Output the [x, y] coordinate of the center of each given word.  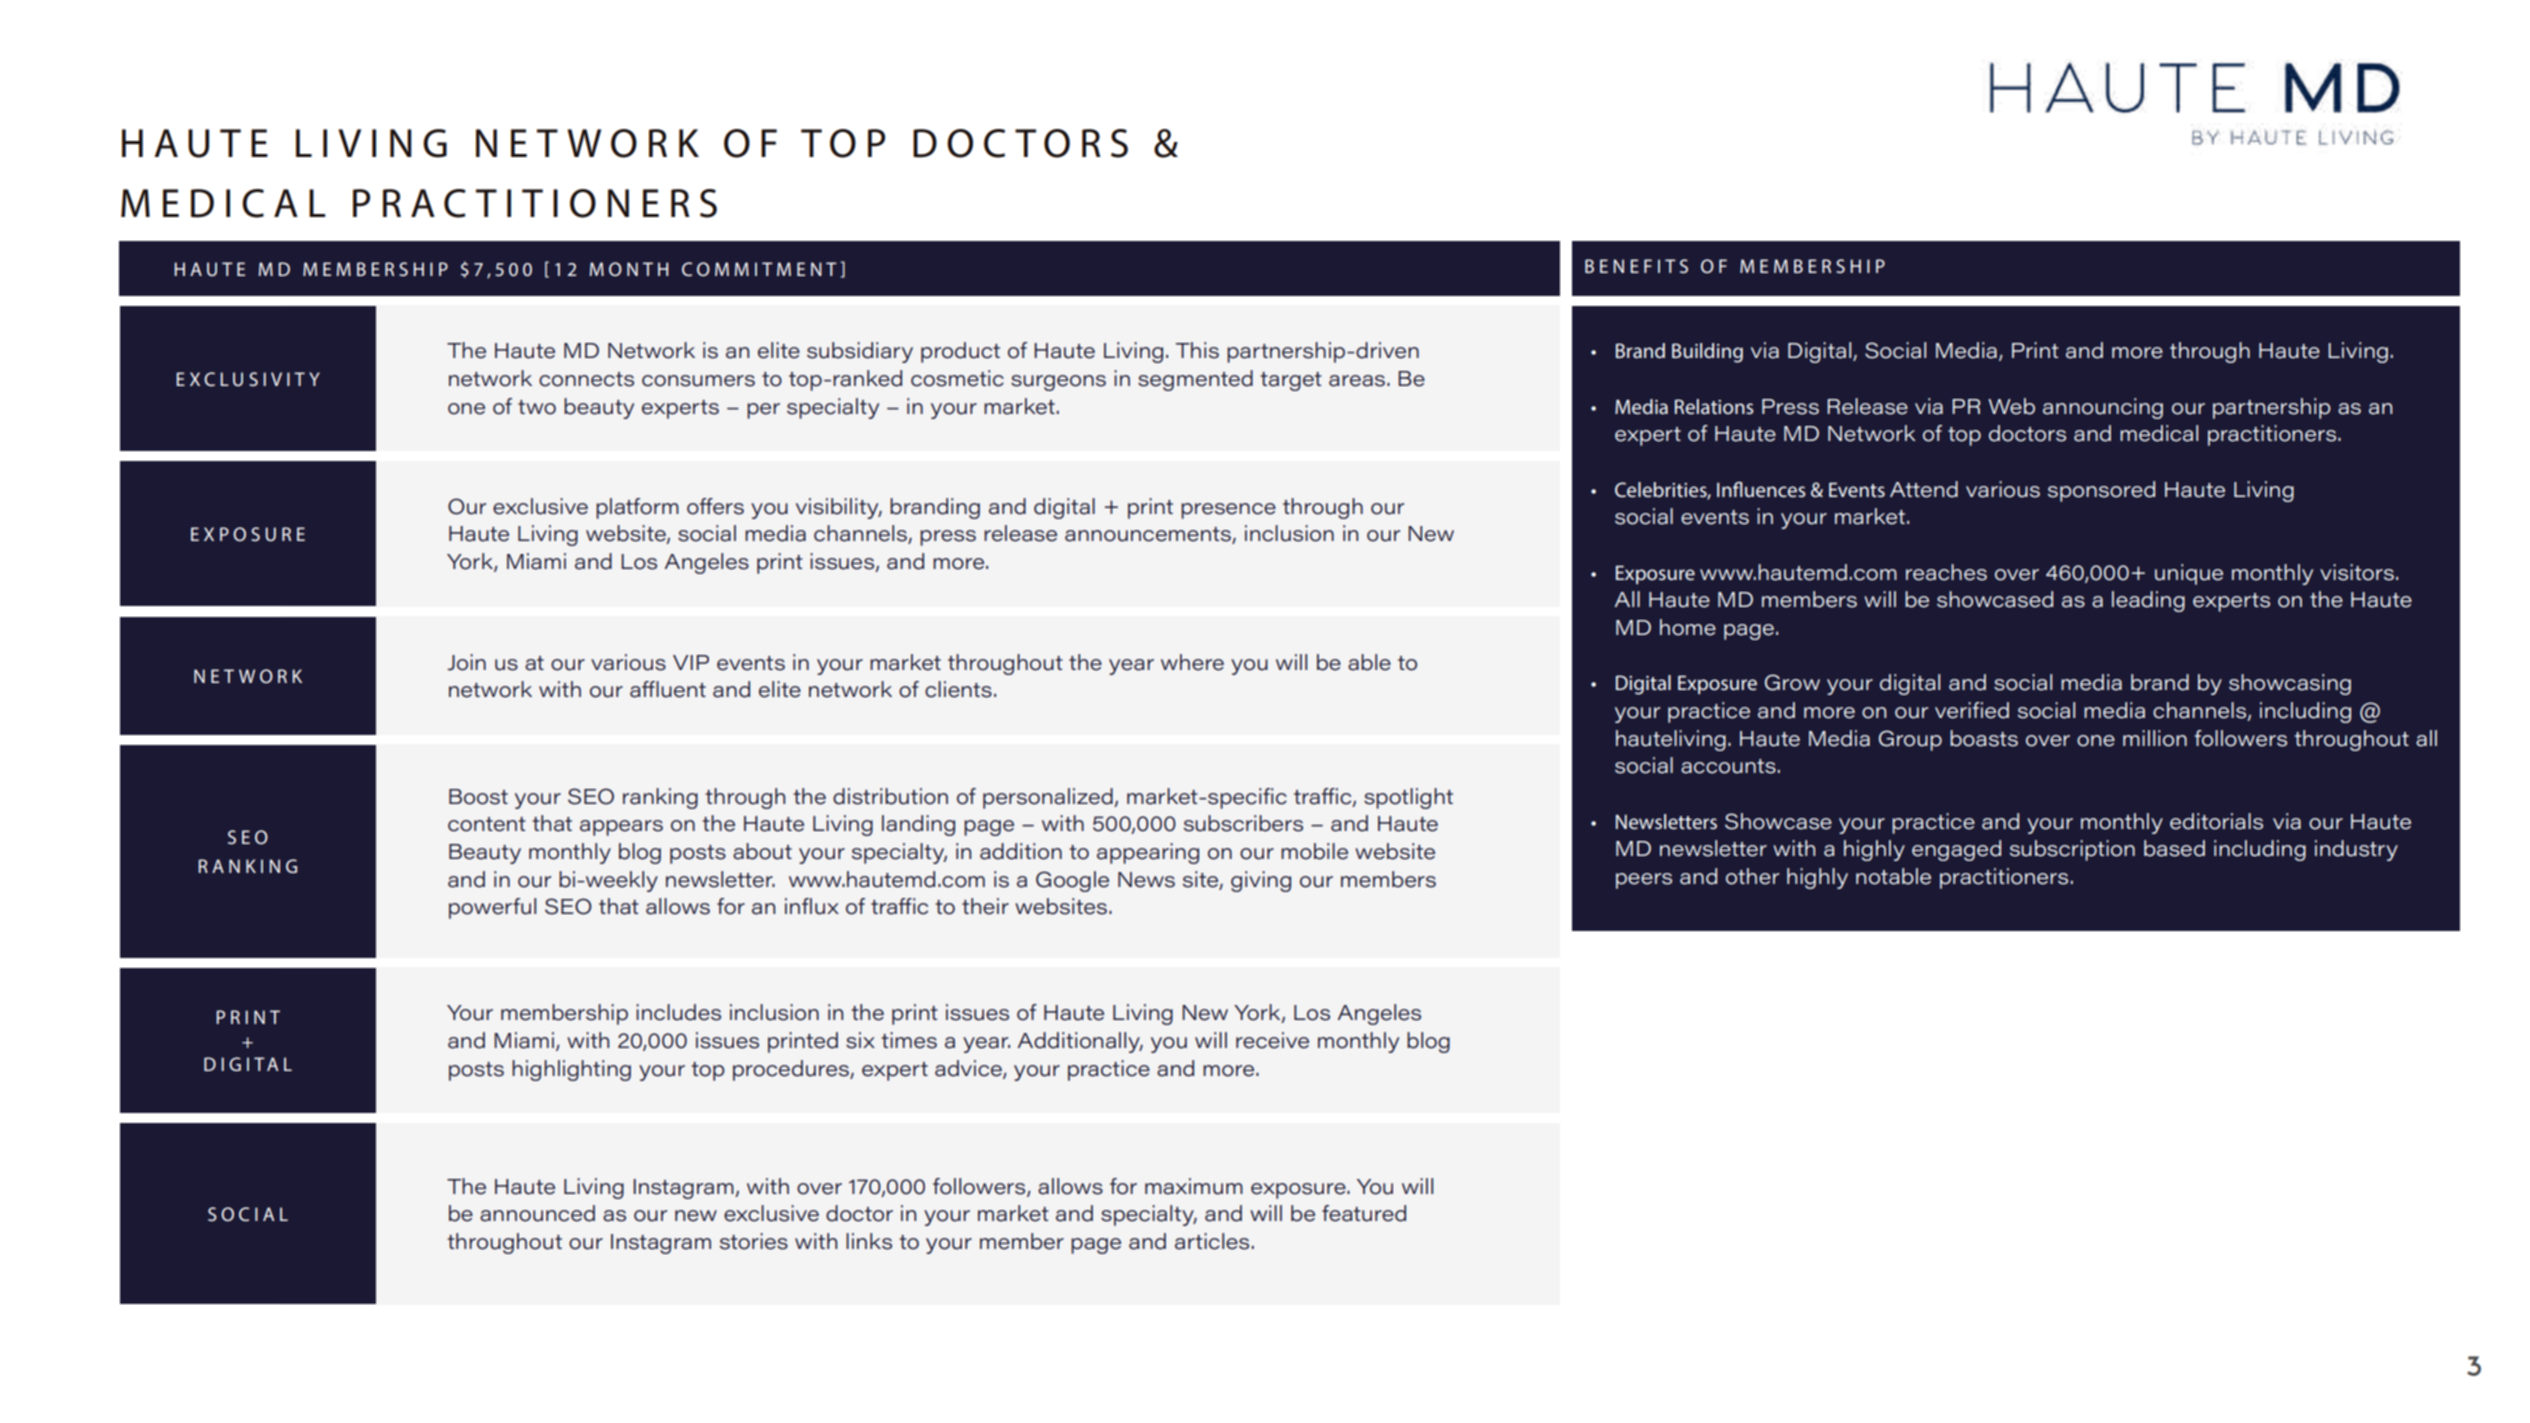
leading [2148, 601]
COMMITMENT [759, 269]
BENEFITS [1636, 266]
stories [754, 1241]
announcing [2103, 408]
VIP [691, 662]
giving [1261, 881]
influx [812, 906]
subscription [2072, 850]
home [1688, 627]
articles [1212, 1241]
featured [1364, 1213]
